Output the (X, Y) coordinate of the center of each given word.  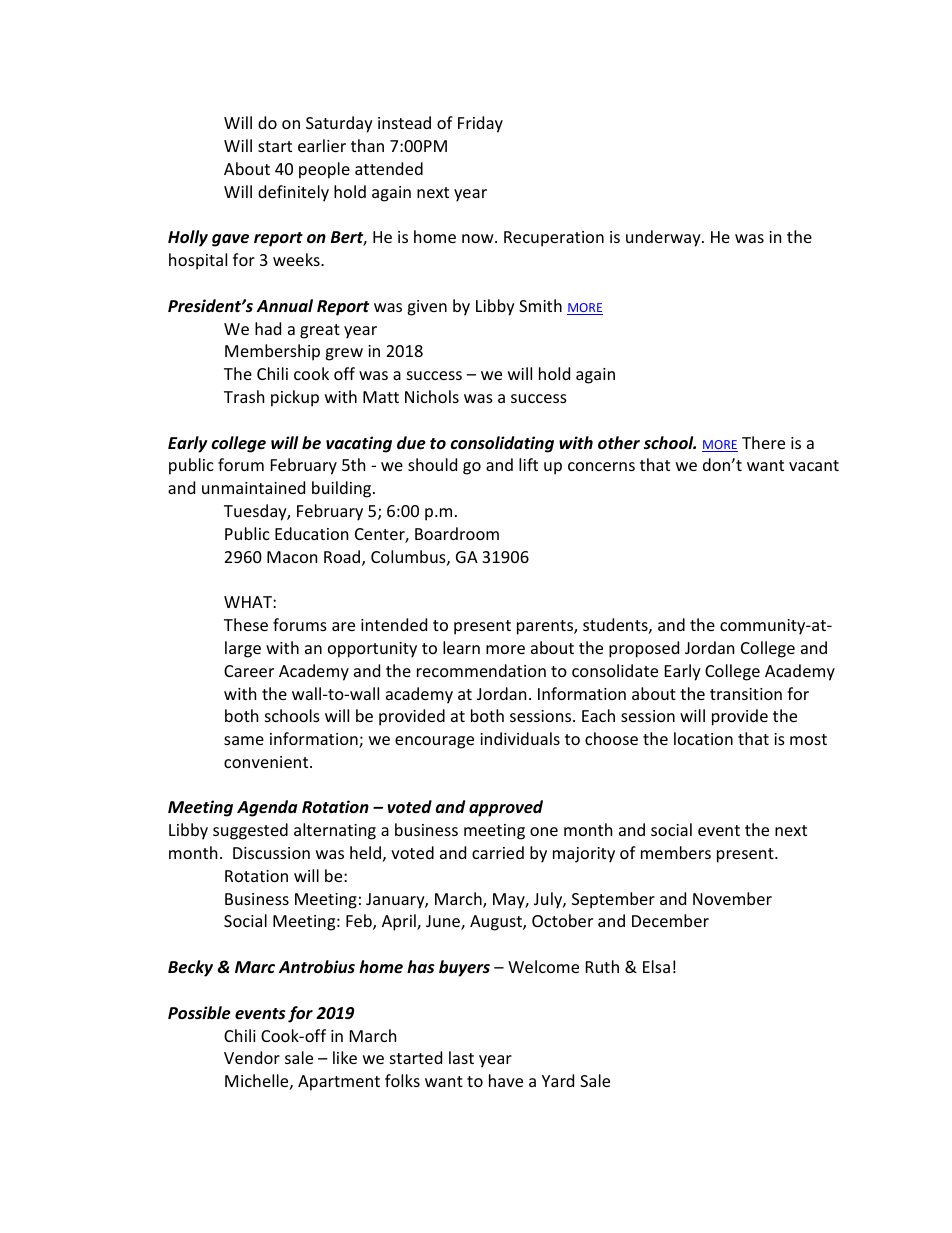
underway (664, 238)
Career (249, 671)
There (763, 442)
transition (746, 694)
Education (311, 533)
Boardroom (457, 533)
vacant (814, 465)
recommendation (481, 670)
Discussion (271, 853)
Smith (540, 305)
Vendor (252, 1057)
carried (498, 852)
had (268, 328)
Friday (480, 124)
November (732, 898)
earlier (322, 145)
